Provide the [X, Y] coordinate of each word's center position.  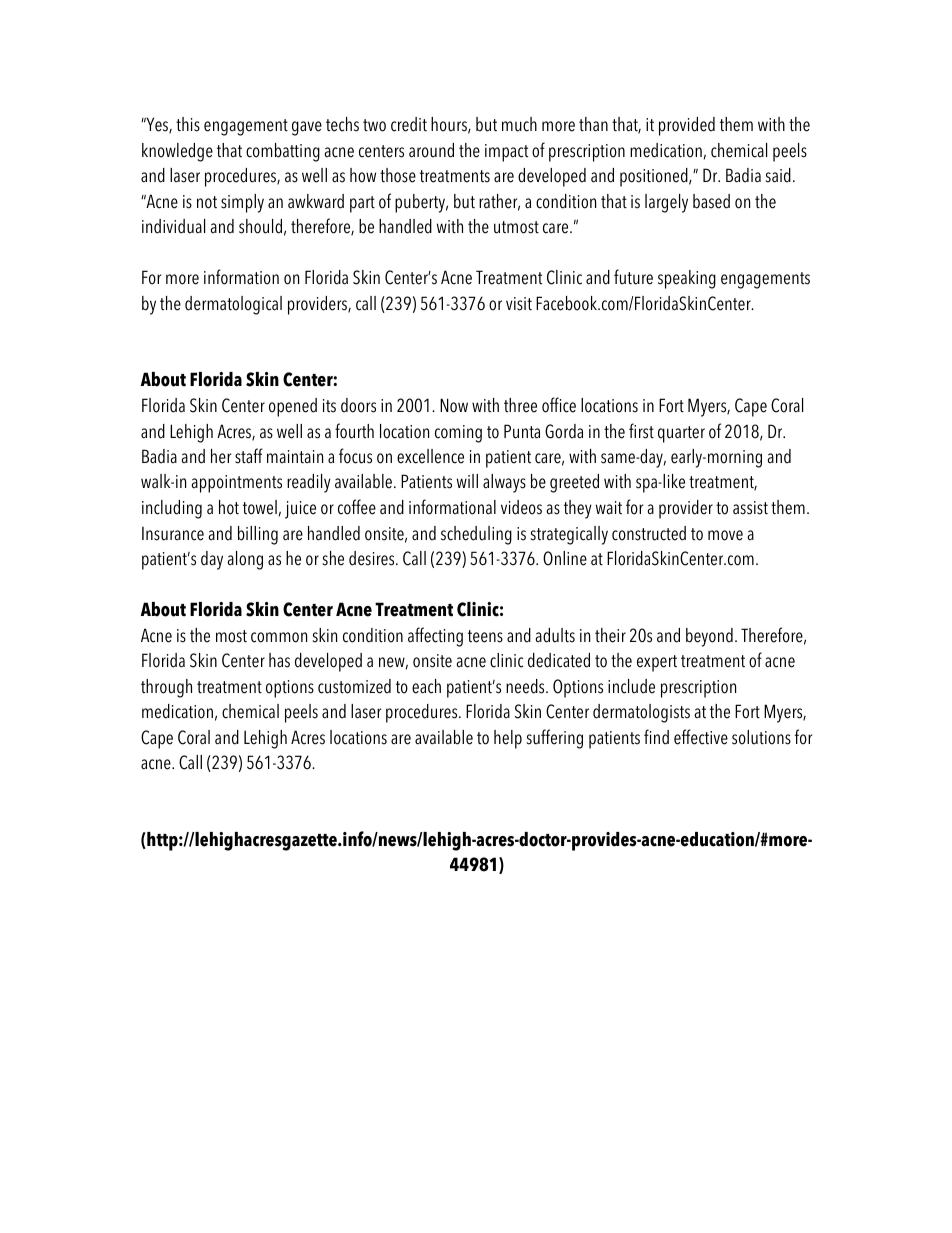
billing [258, 535]
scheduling [476, 535]
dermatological [233, 305]
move [725, 535]
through [166, 688]
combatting [283, 152]
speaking [687, 279]
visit [519, 304]
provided [687, 126]
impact [506, 153]
